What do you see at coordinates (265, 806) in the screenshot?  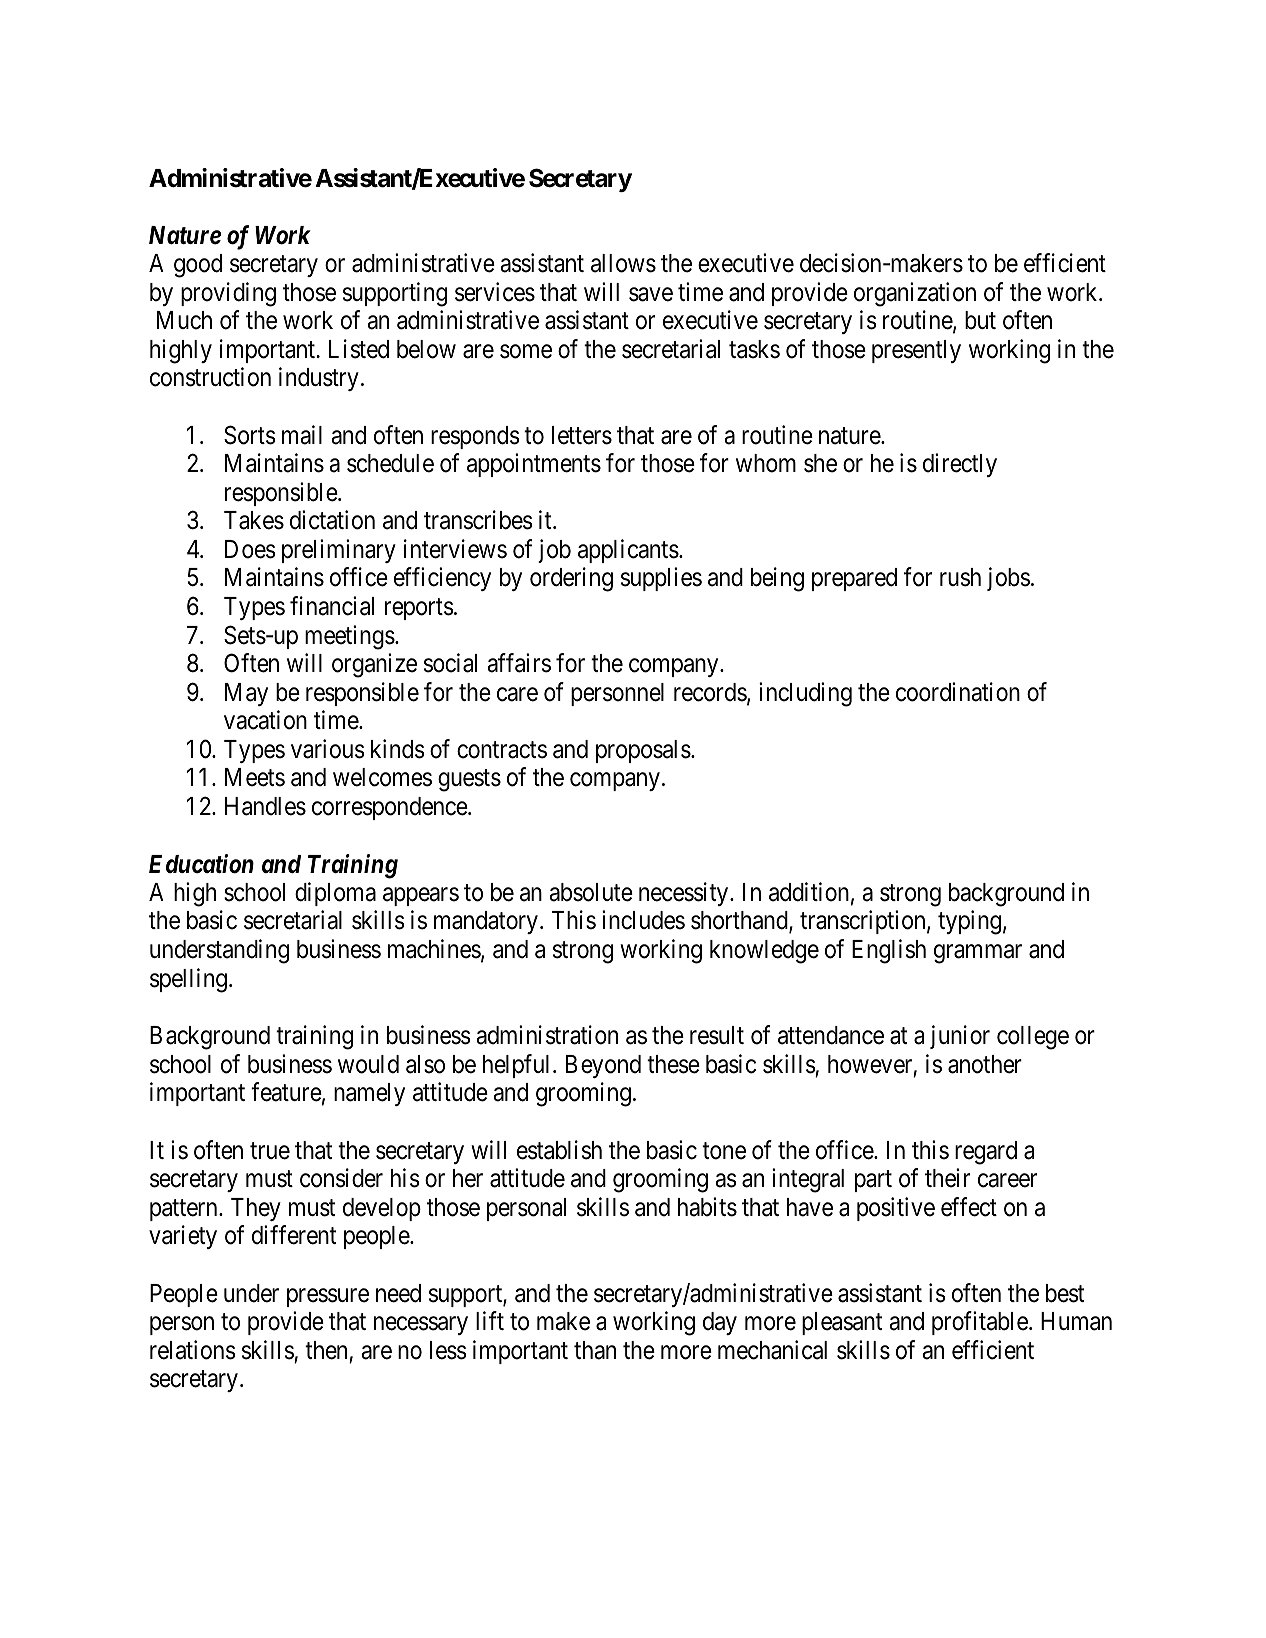 I see `Handles` at bounding box center [265, 806].
